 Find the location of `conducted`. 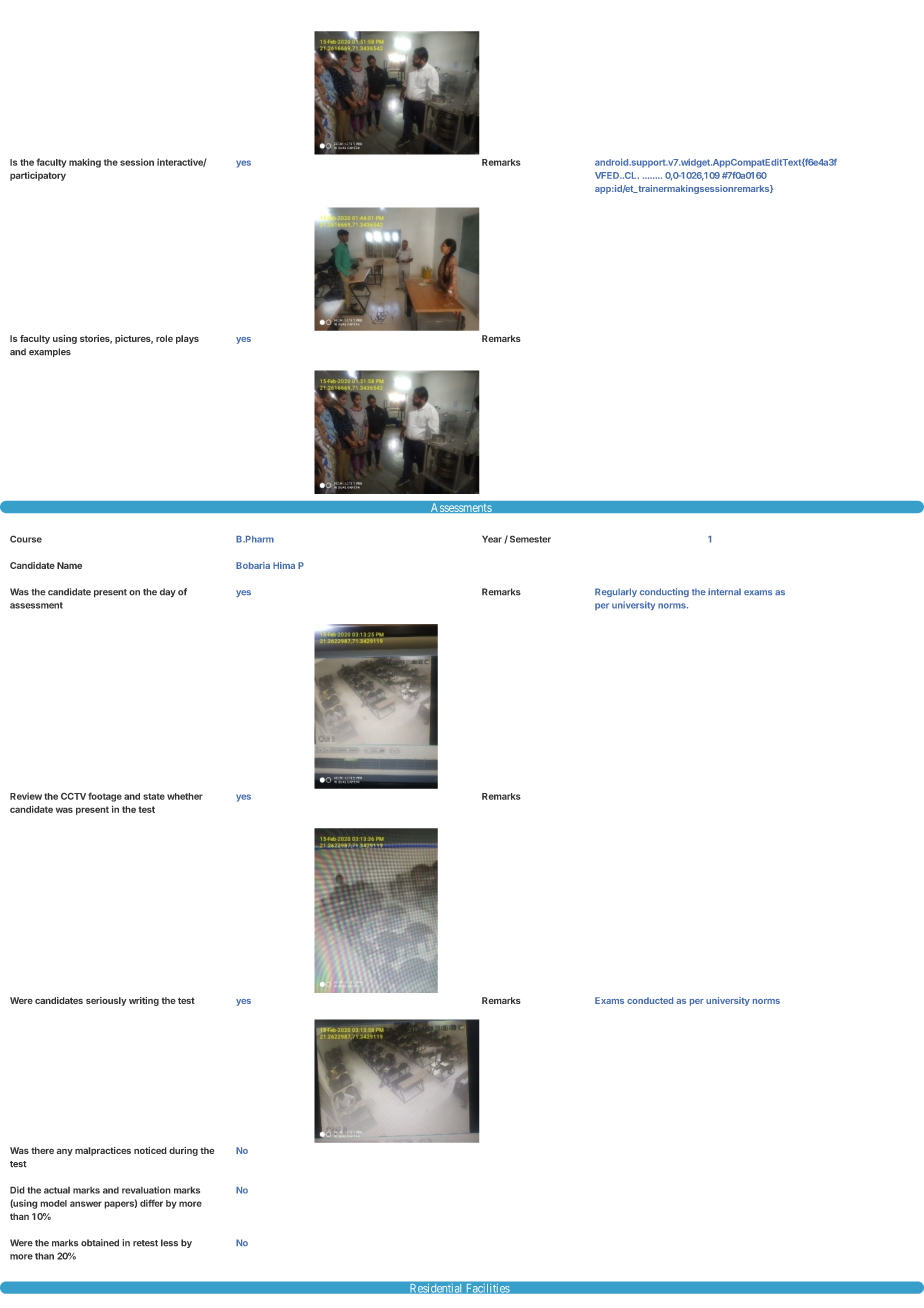

conducted is located at coordinates (650, 1000).
